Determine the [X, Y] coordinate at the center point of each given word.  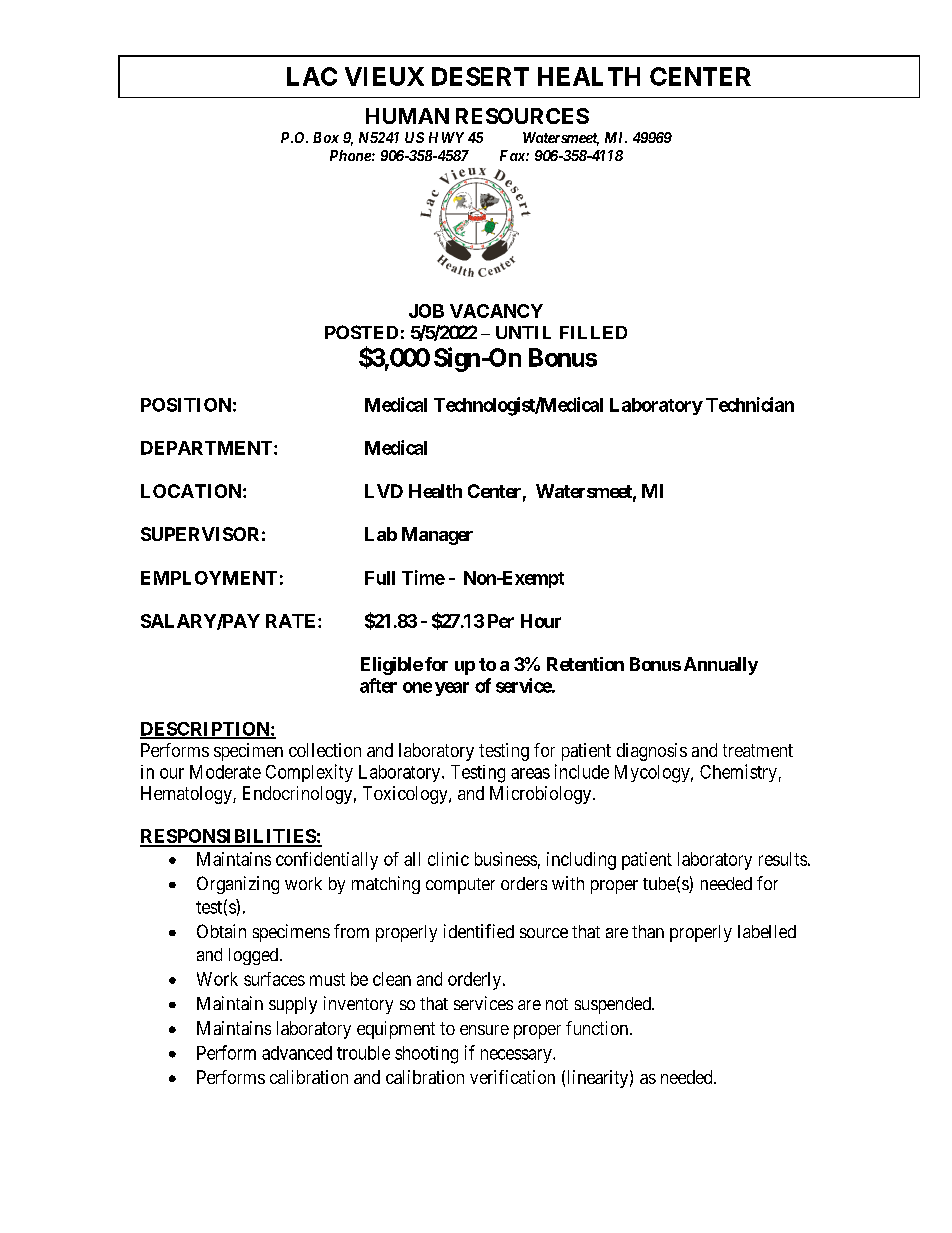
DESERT [480, 76]
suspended [614, 1005]
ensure [484, 1030]
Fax [513, 155]
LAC [312, 76]
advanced [297, 1053]
